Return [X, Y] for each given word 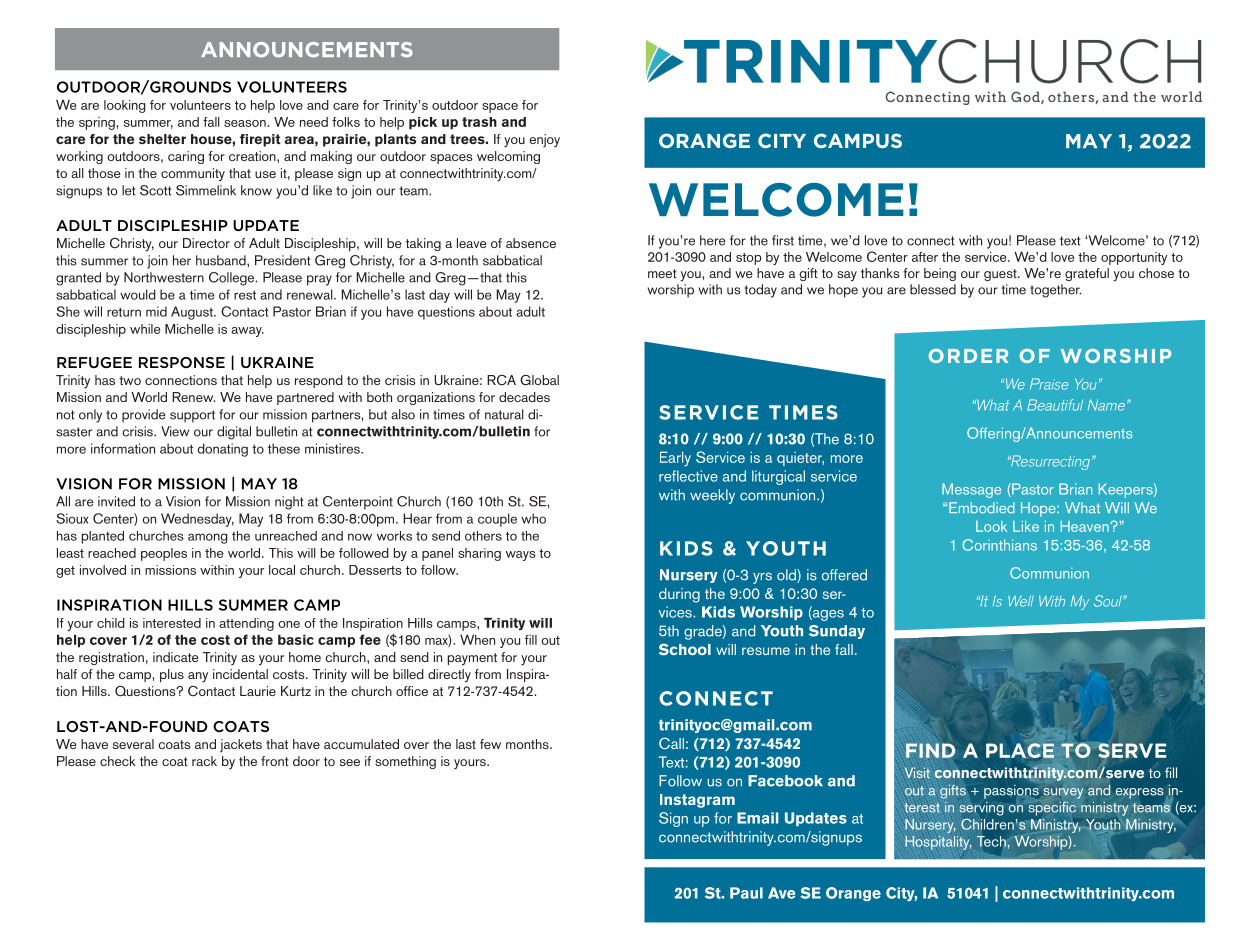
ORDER [968, 356]
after [925, 257]
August [193, 313]
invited [116, 501]
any [198, 677]
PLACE [1021, 751]
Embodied [982, 507]
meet [662, 273]
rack [204, 761]
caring [186, 157]
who [533, 518]
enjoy [544, 141]
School [685, 649]
